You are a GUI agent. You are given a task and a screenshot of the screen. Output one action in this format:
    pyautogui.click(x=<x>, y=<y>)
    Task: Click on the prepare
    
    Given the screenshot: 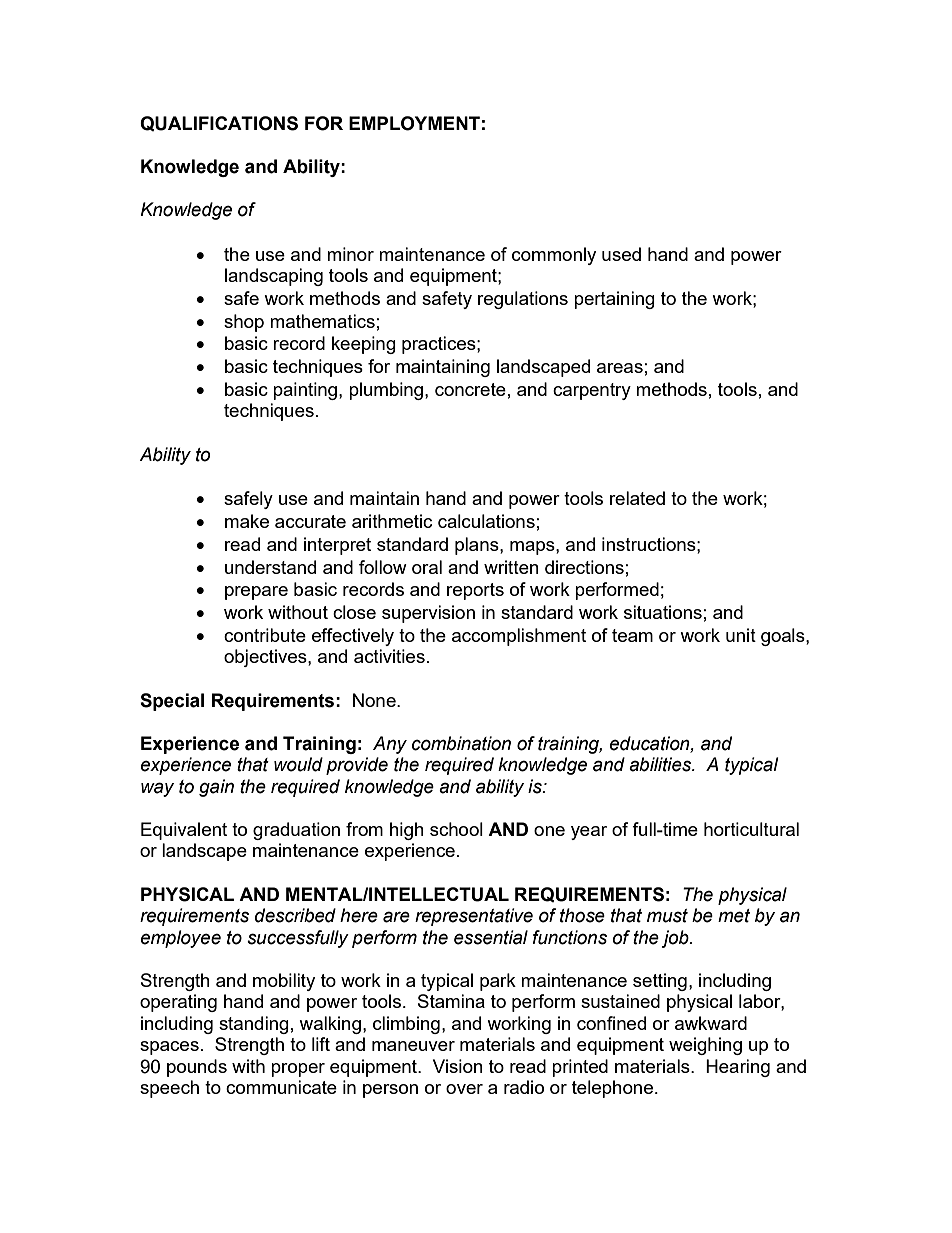 What is the action you would take?
    pyautogui.click(x=256, y=593)
